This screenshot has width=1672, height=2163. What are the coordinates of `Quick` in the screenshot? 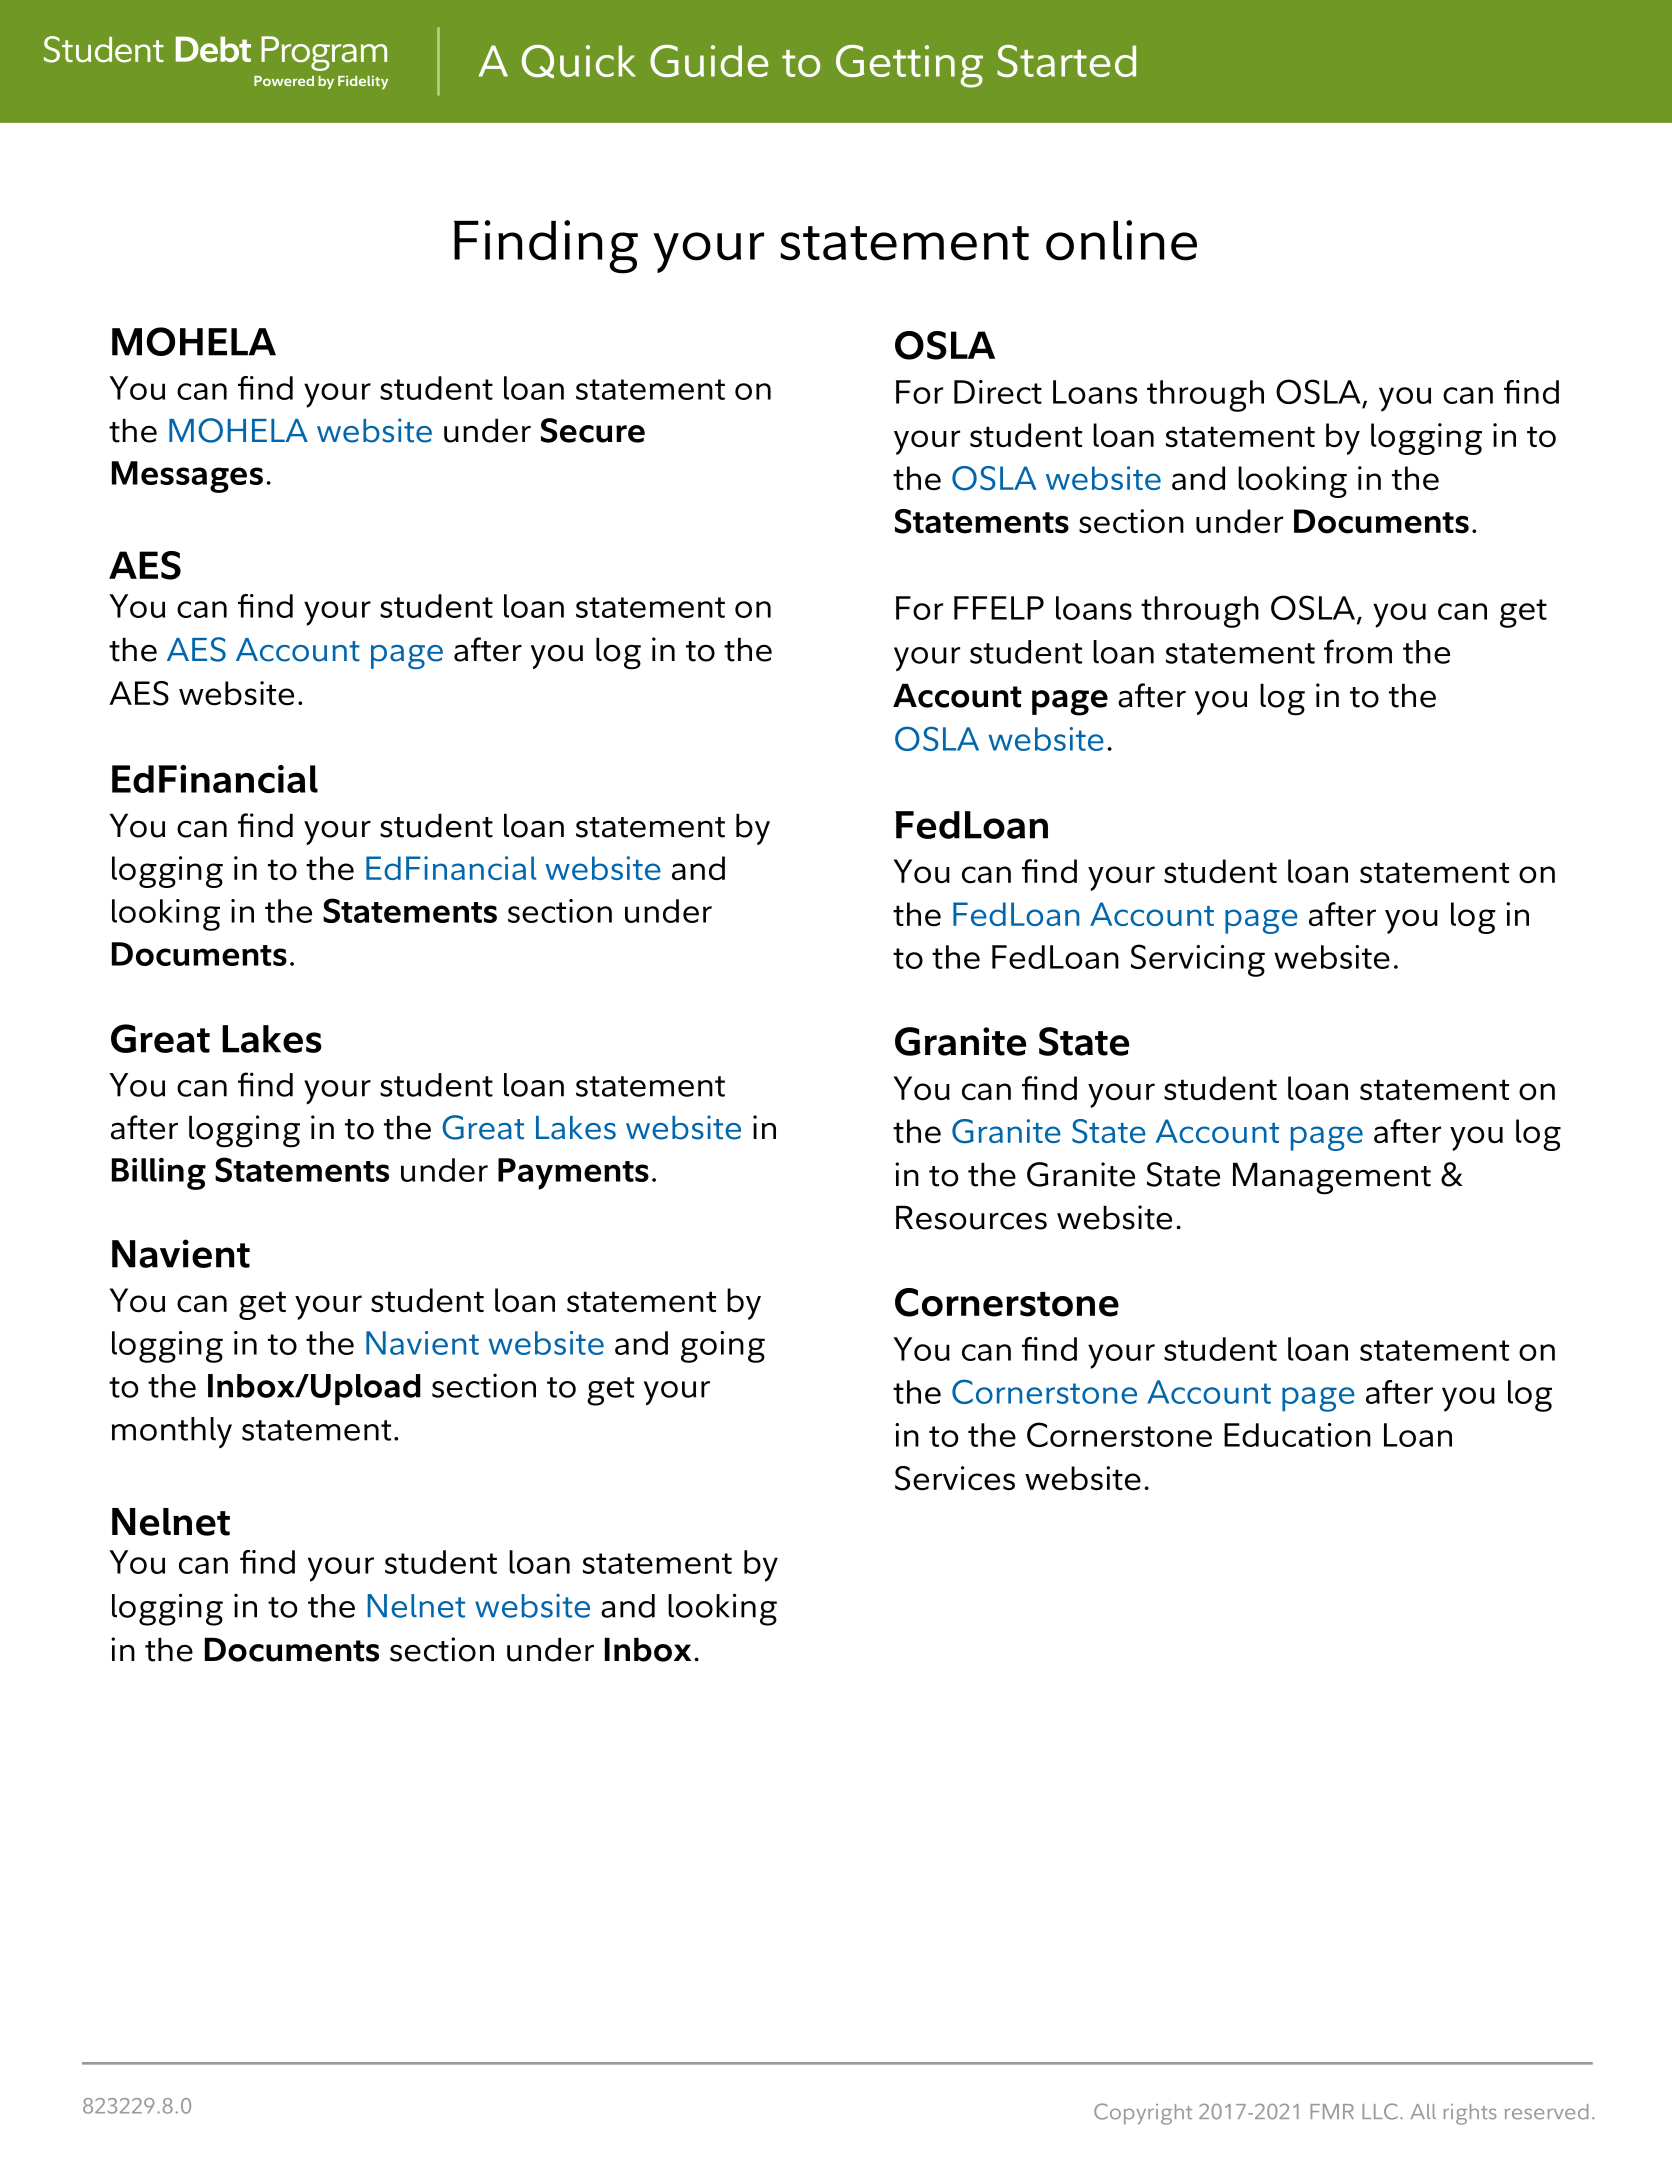 It's located at (579, 61).
